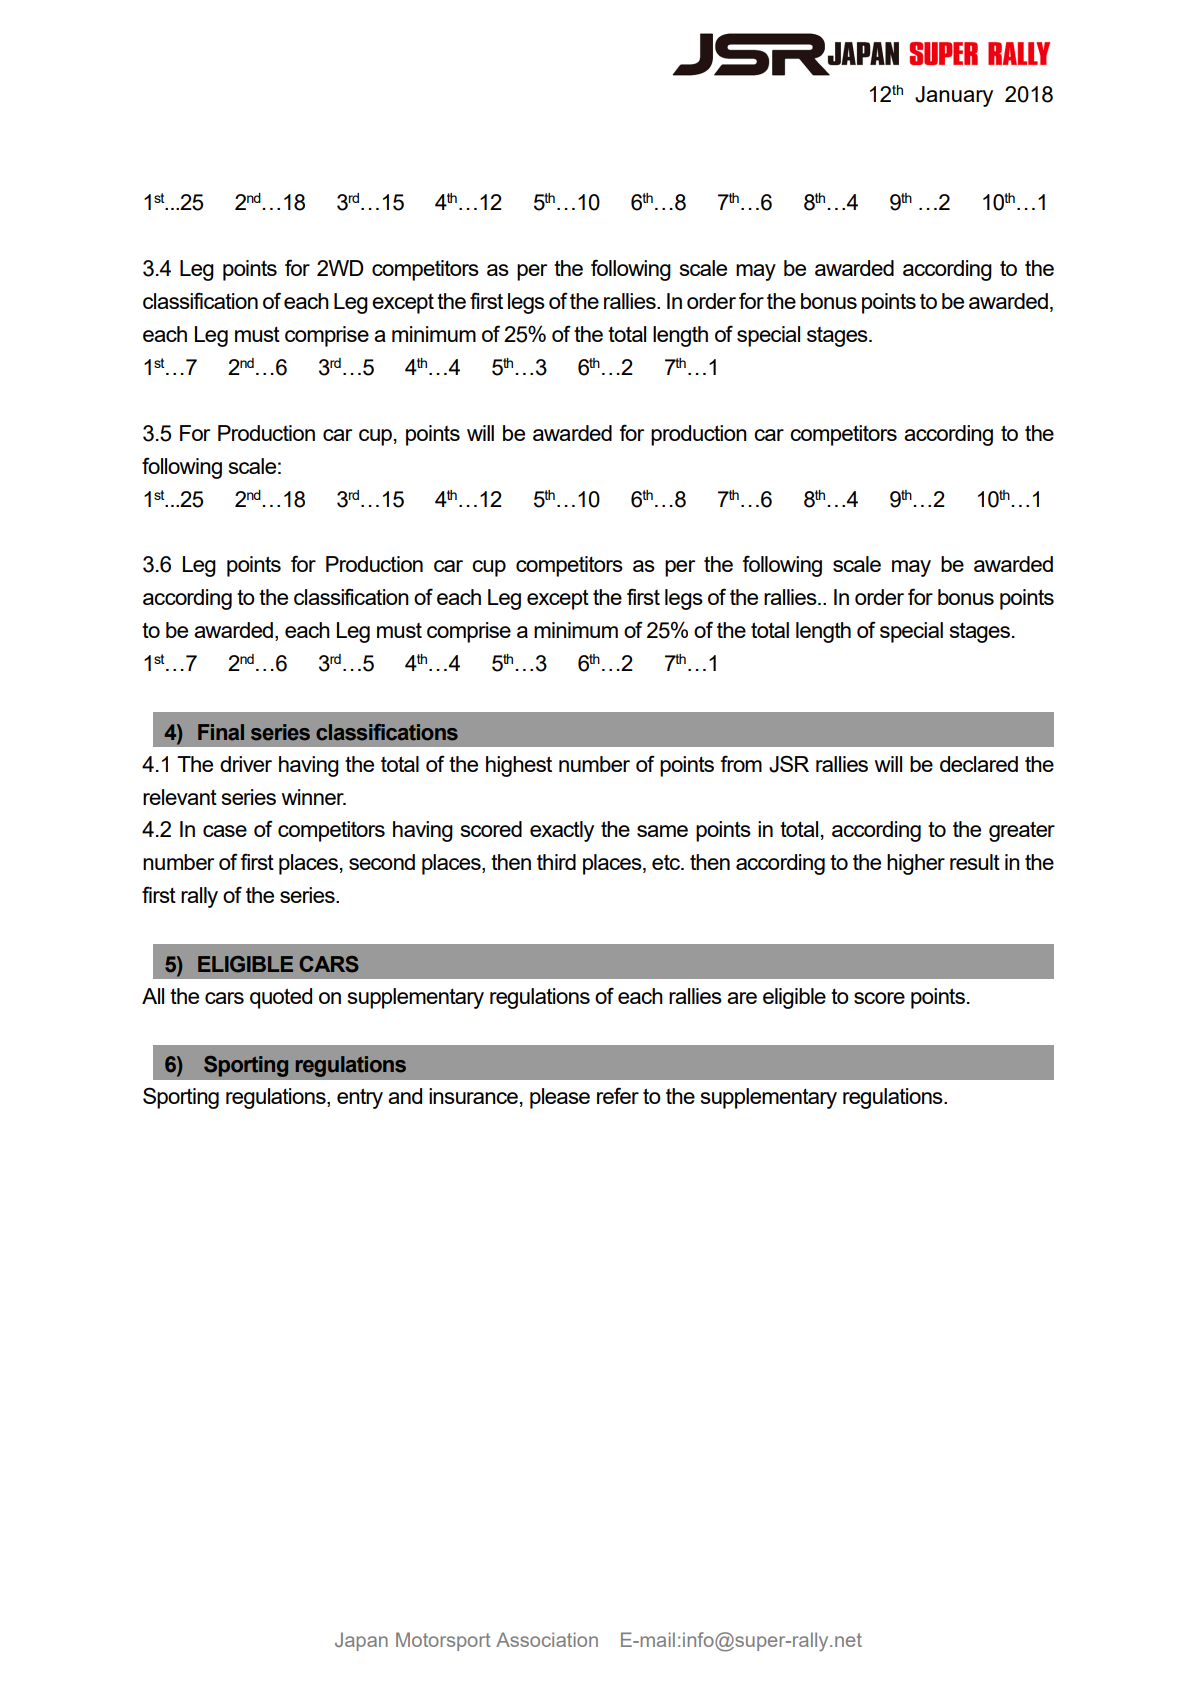 The width and height of the page is (1197, 1693). What do you see at coordinates (221, 732) in the page?
I see `Final` at bounding box center [221, 732].
